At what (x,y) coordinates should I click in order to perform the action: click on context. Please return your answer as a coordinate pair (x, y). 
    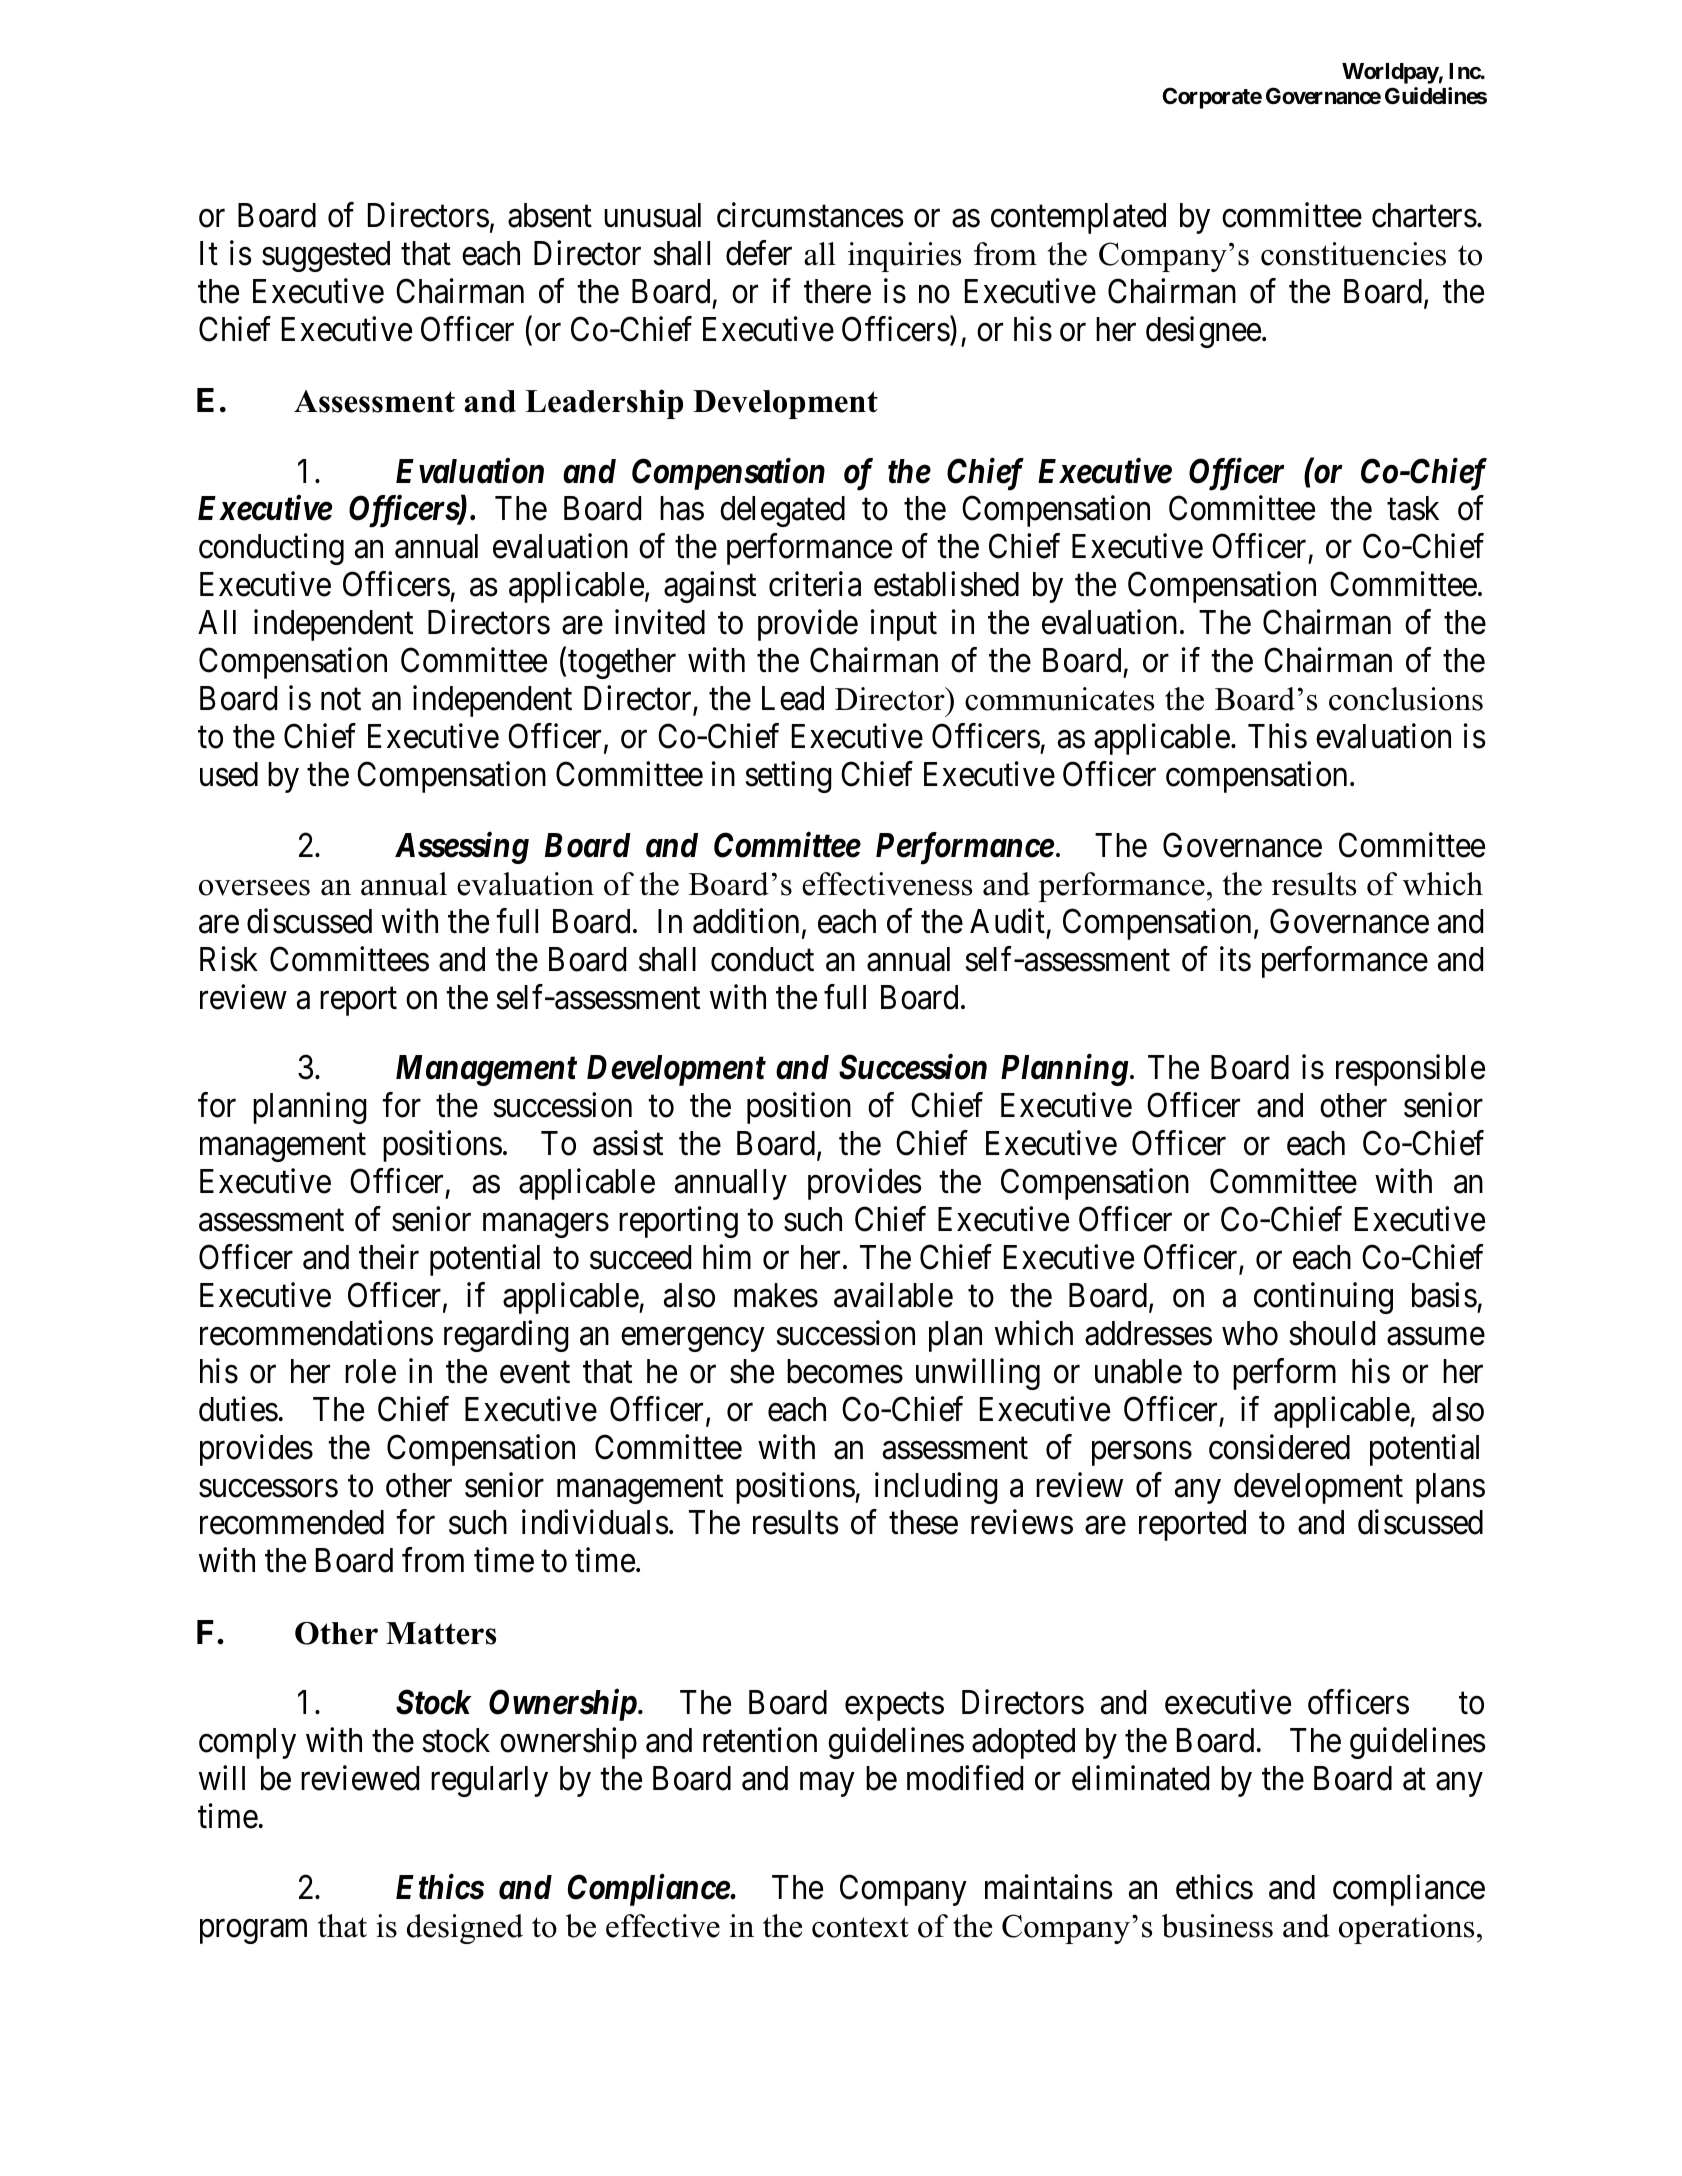
    Looking at the image, I should click on (860, 1927).
